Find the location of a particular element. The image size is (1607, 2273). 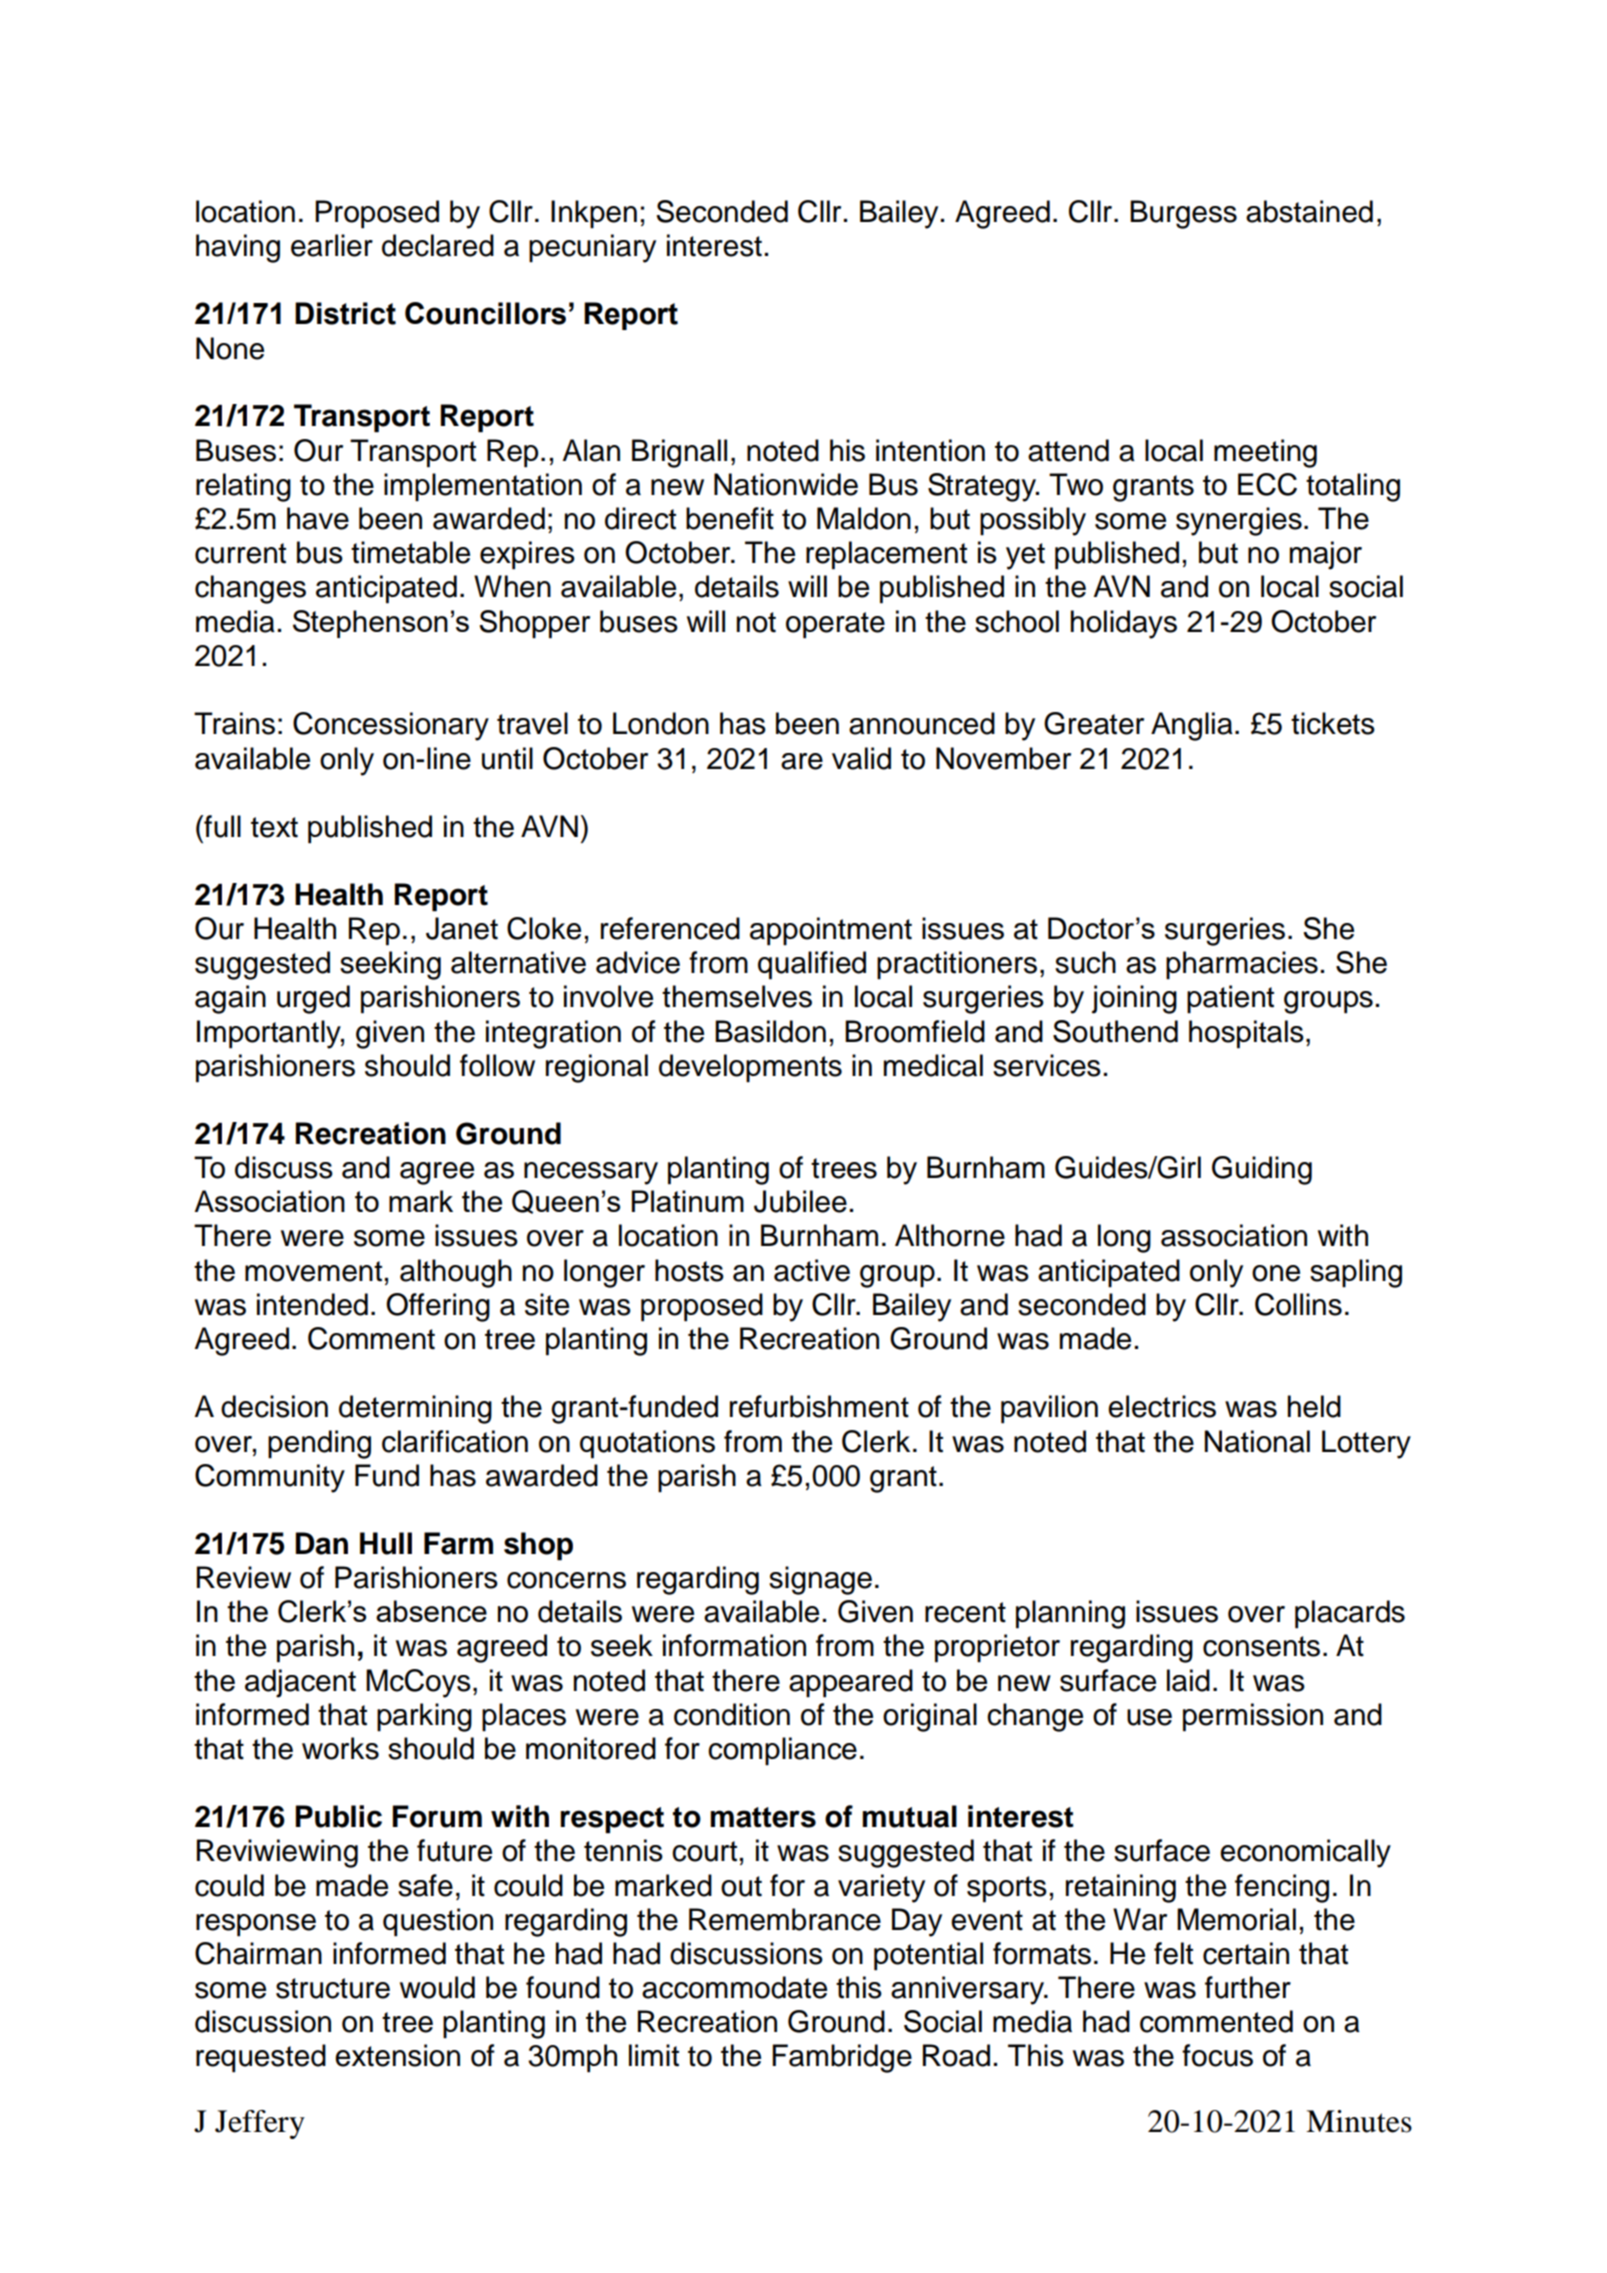

extension is located at coordinates (397, 2055).
